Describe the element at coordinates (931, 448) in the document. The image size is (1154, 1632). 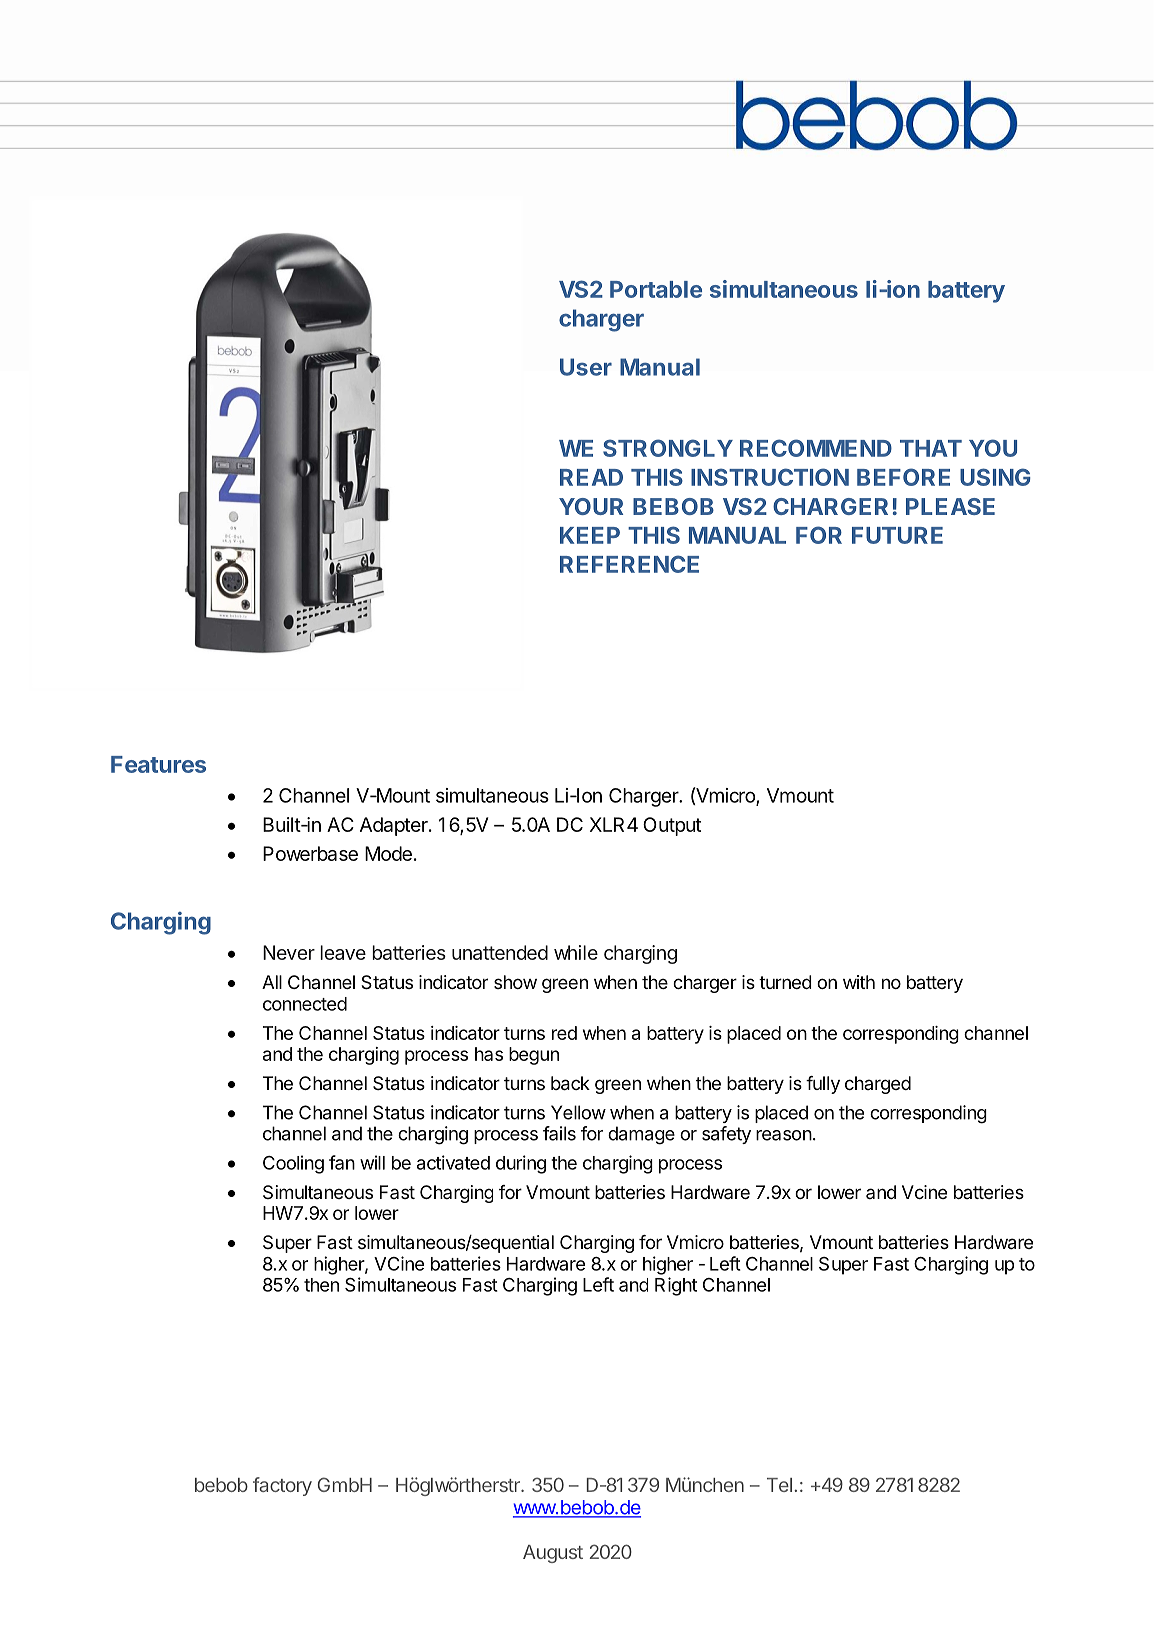
I see `THAT` at that location.
